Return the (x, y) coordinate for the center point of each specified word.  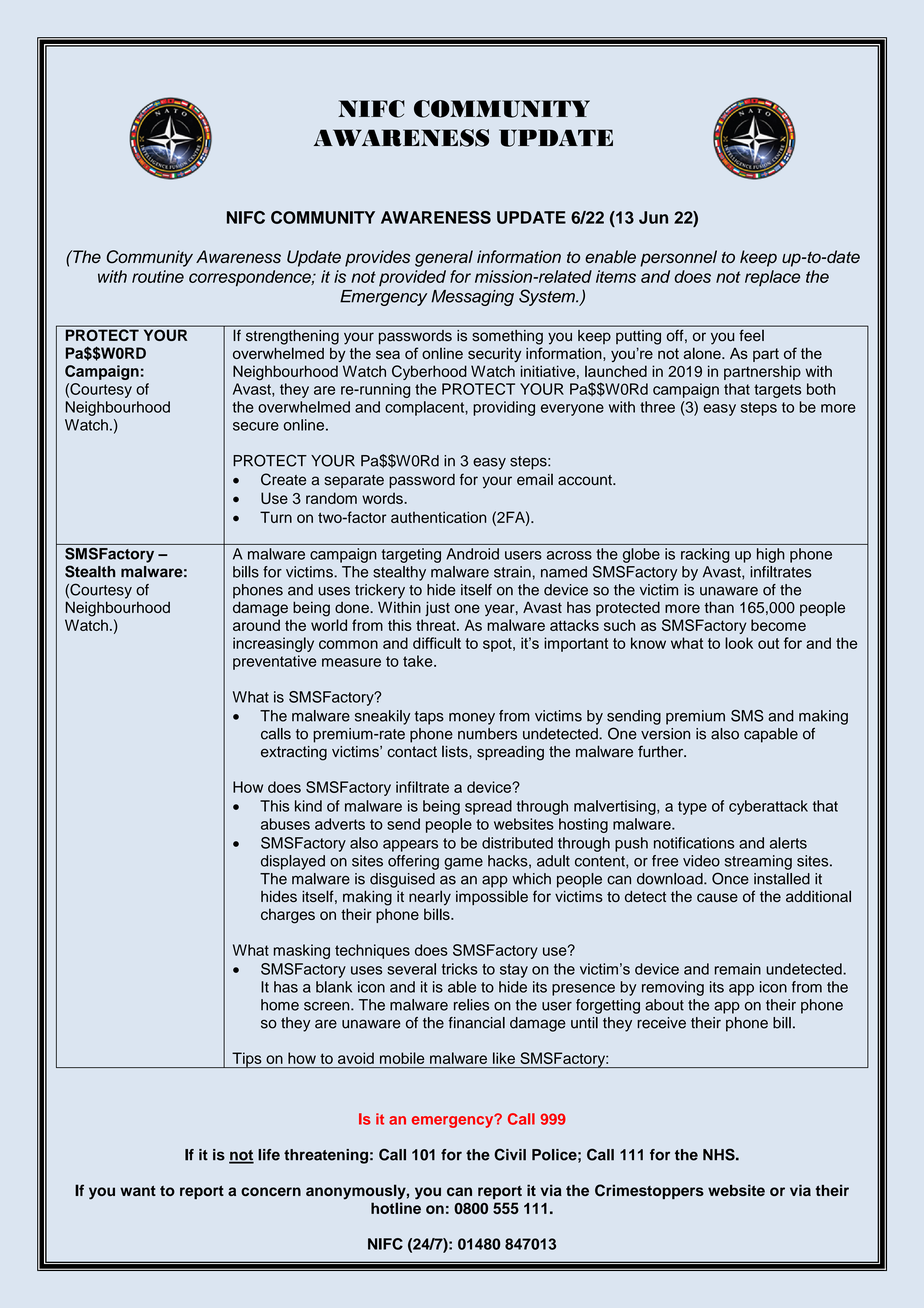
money (472, 719)
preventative (274, 662)
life (269, 1155)
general (444, 258)
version (665, 734)
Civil (510, 1154)
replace (772, 278)
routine (158, 276)
